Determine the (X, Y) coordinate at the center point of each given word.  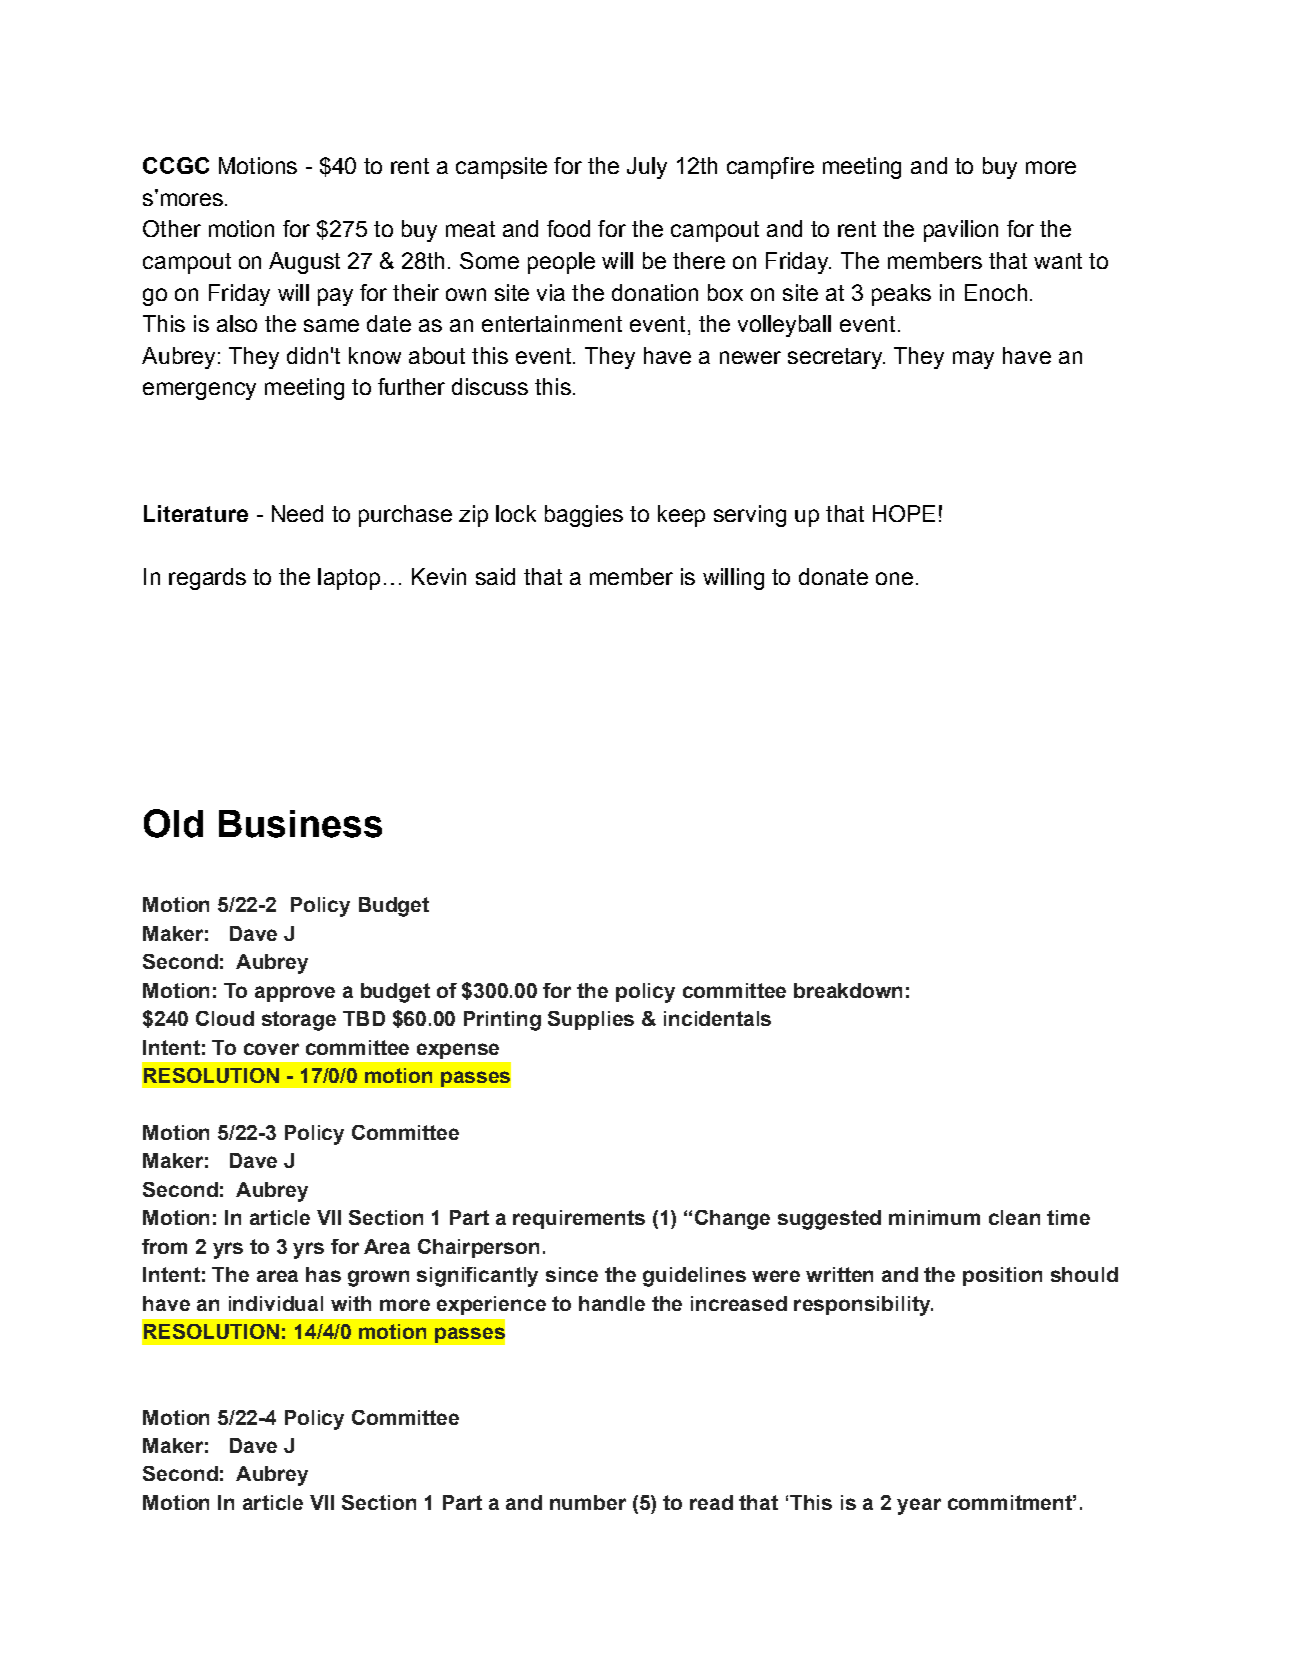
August (304, 263)
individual (276, 1303)
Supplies (591, 1020)
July (647, 168)
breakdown (848, 990)
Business (300, 824)
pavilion (961, 231)
